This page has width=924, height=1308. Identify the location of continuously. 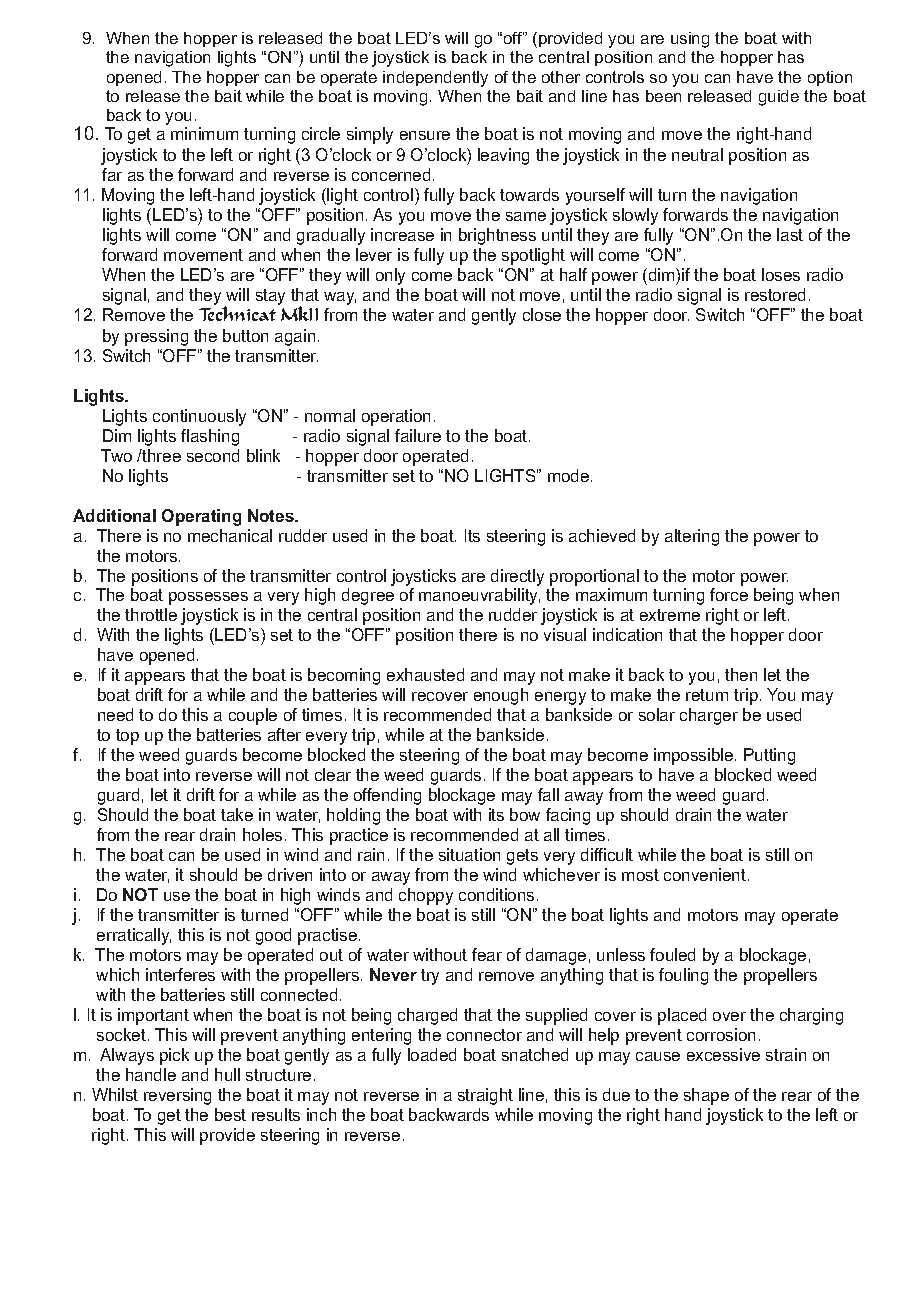
(199, 417).
